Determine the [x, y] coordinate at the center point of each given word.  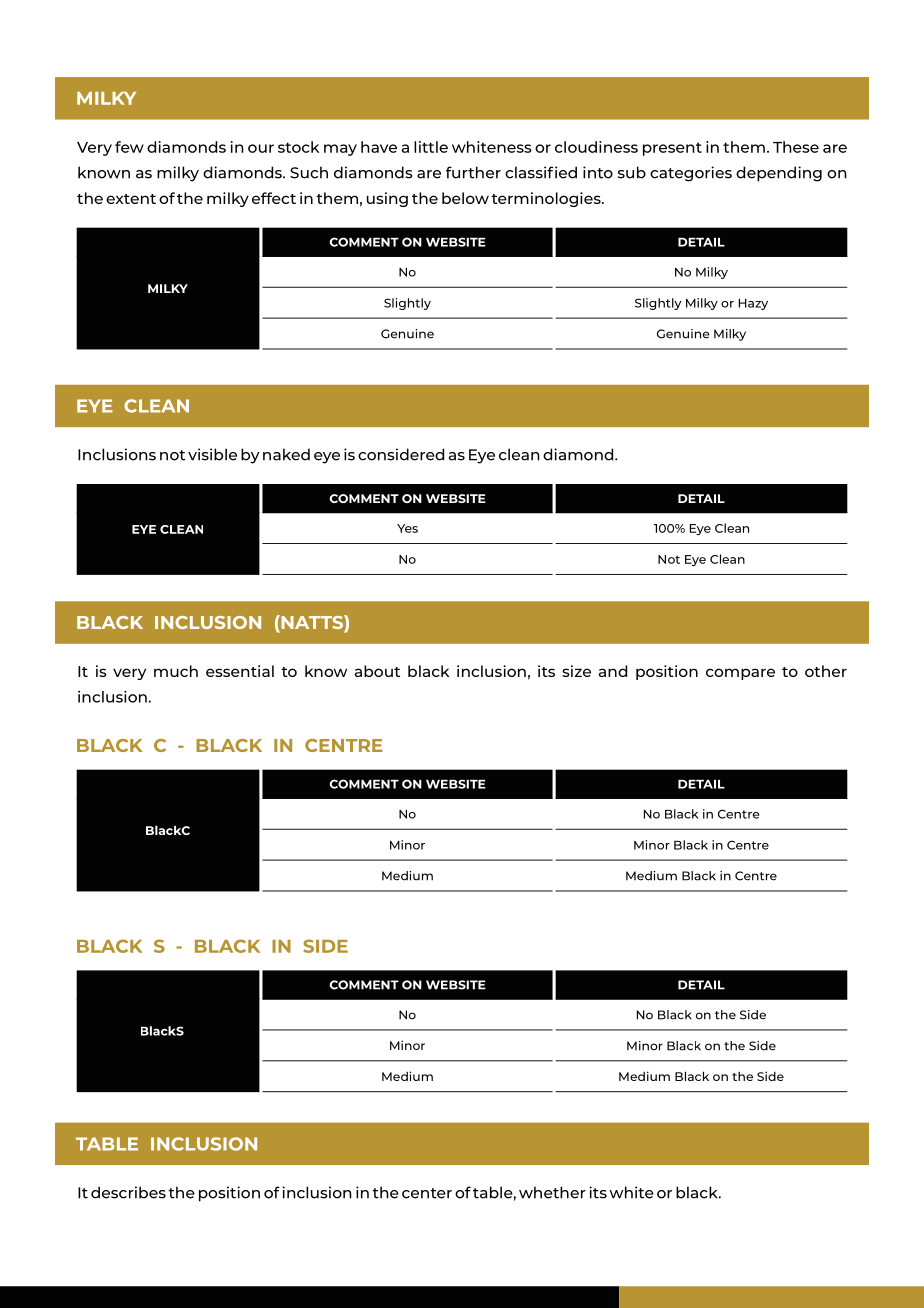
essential [240, 671]
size [576, 671]
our [261, 148]
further [473, 172]
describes [128, 1192]
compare [740, 674]
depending [779, 174]
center [427, 1193]
